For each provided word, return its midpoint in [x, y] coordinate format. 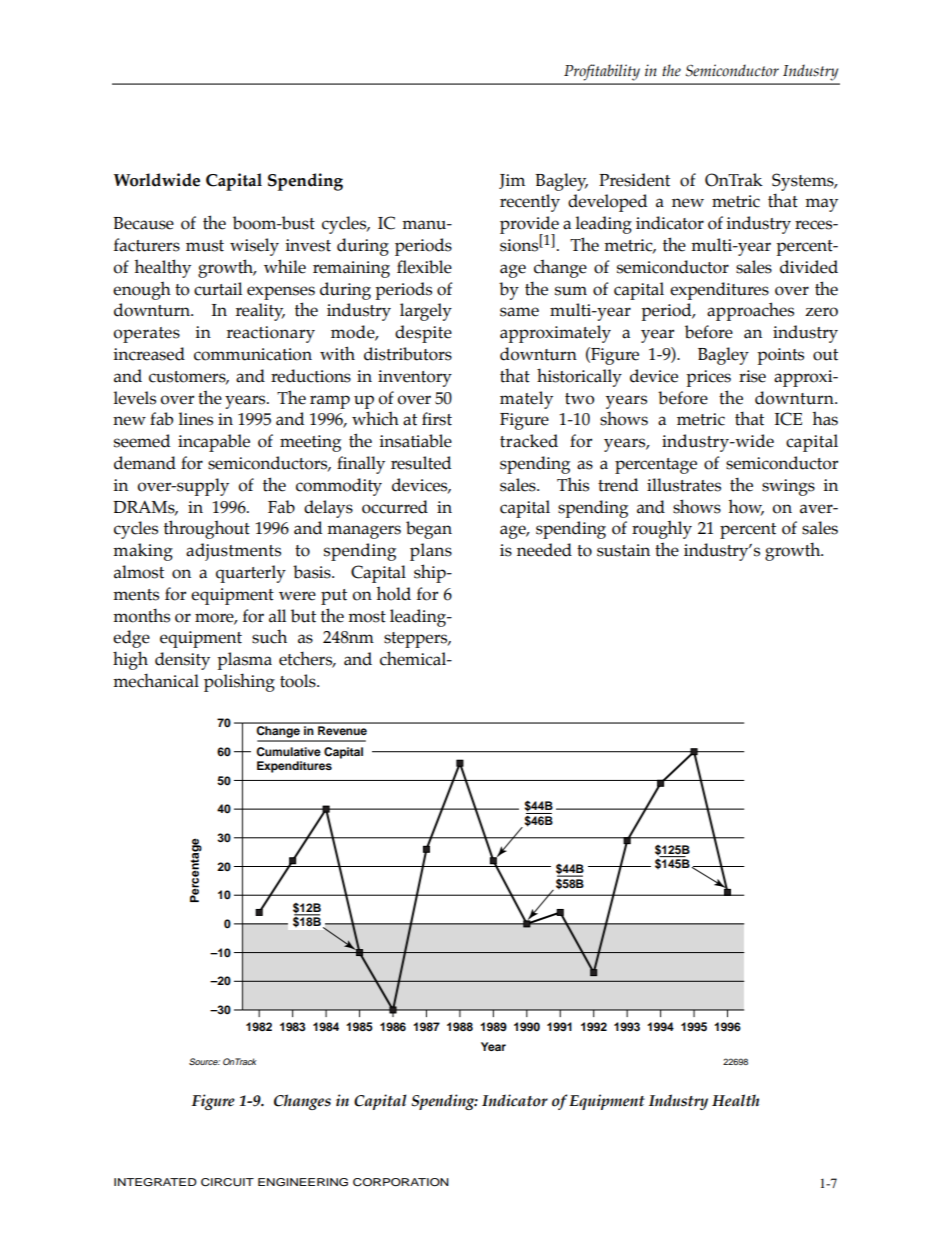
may [821, 205]
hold [393, 593]
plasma [244, 661]
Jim [512, 181]
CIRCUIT [227, 1182]
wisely [254, 247]
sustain [623, 550]
